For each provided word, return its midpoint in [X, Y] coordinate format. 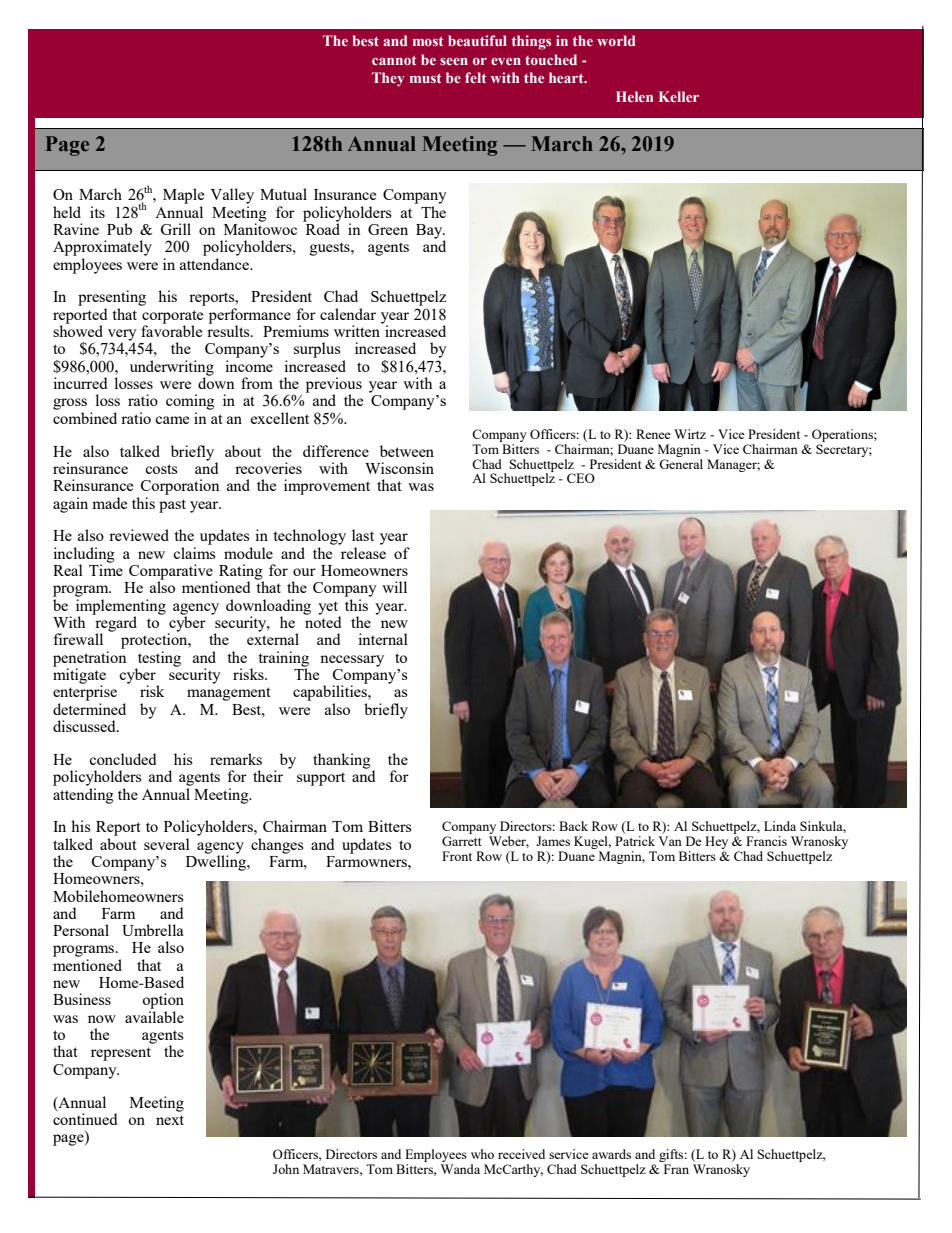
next [170, 1120]
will [394, 587]
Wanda [460, 1169]
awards [611, 1154]
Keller [679, 96]
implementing [121, 608]
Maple [183, 196]
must [426, 78]
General [681, 462]
